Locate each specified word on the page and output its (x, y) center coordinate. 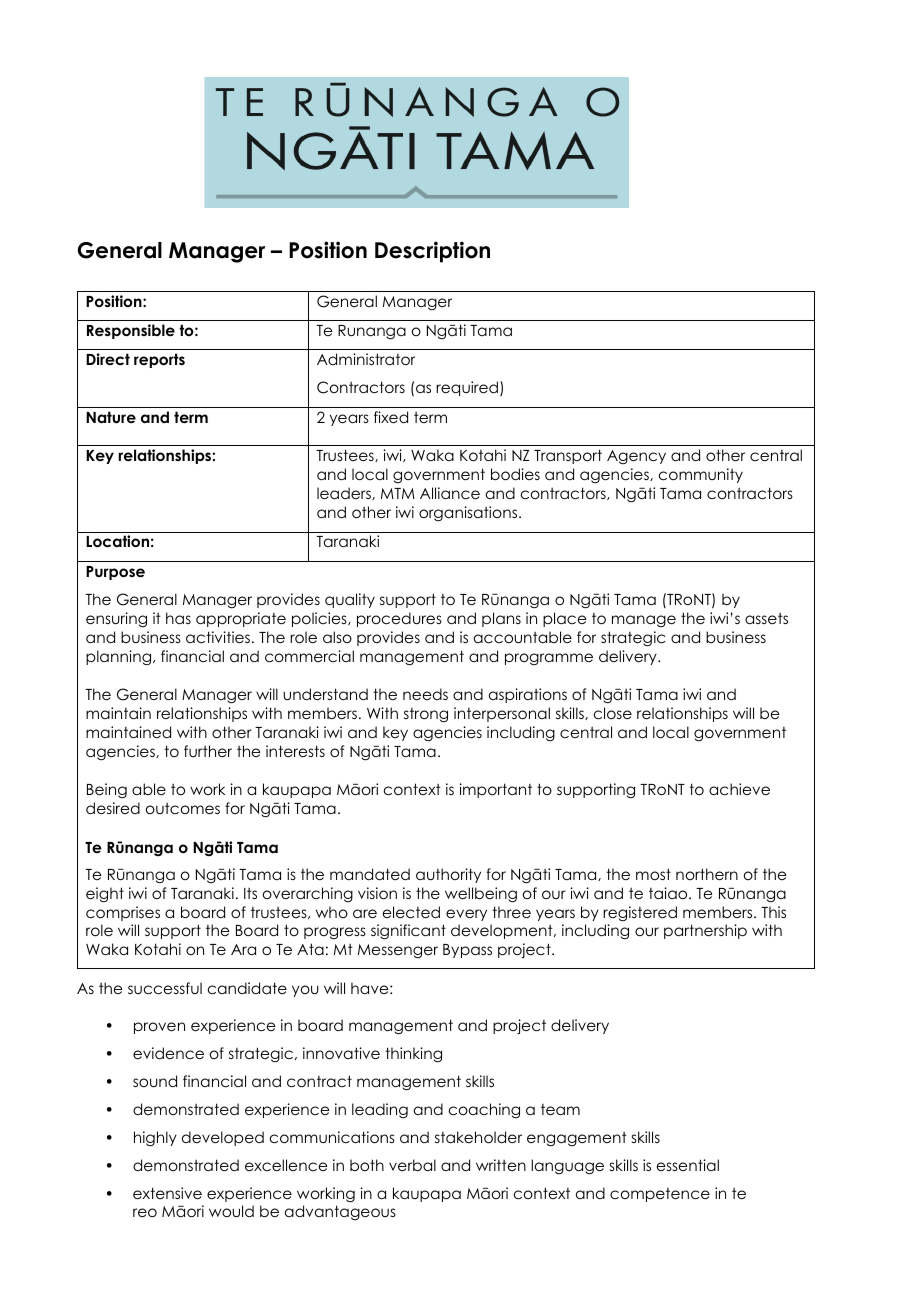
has (178, 618)
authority (448, 875)
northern (707, 874)
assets (766, 618)
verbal (412, 1165)
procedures (399, 619)
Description (432, 252)
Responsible (131, 331)
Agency (636, 457)
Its (250, 893)
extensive (167, 1193)
